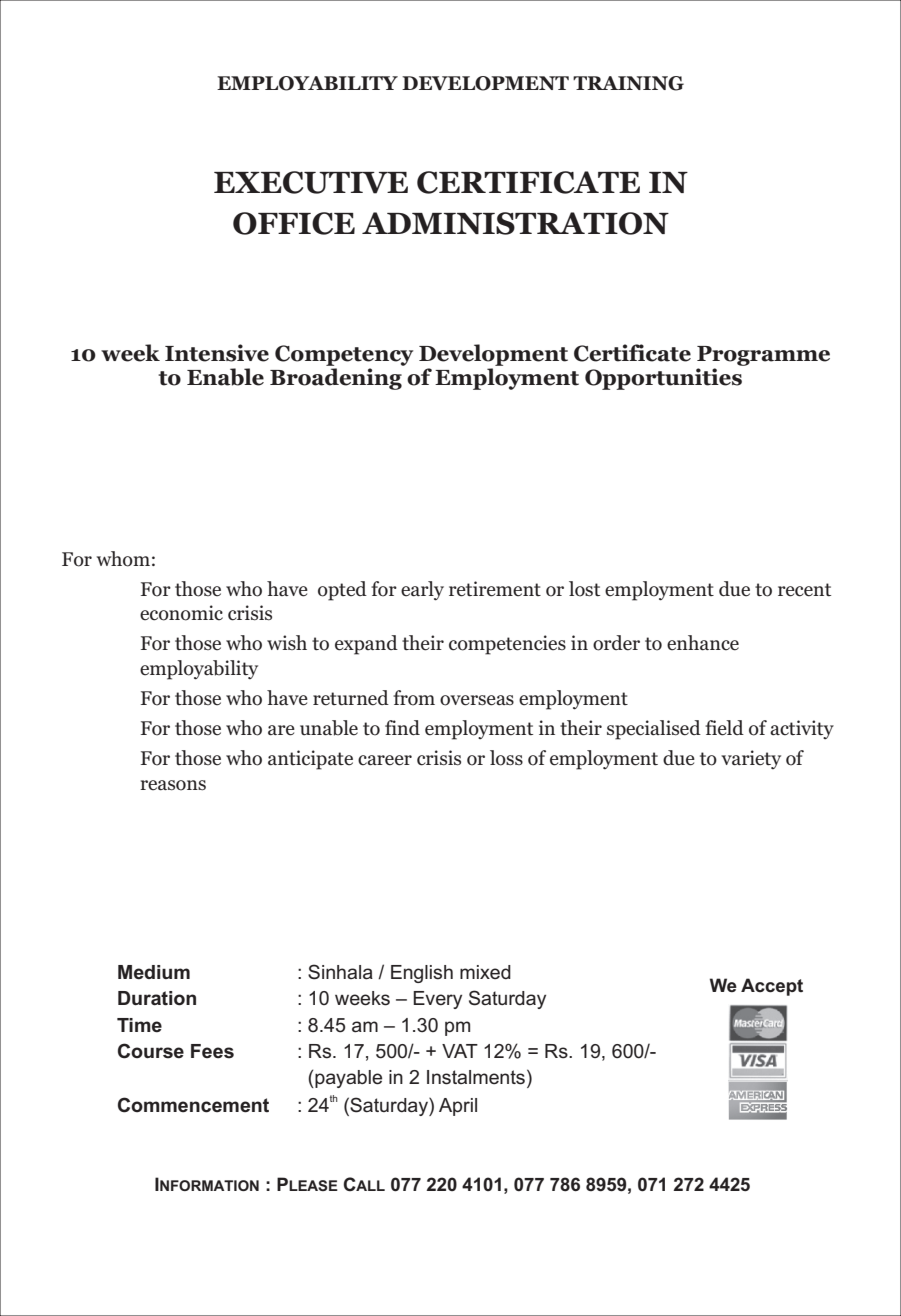 Image resolution: width=901 pixels, height=1316 pixels. Describe the element at coordinates (751, 759) in the image. I see `variety` at that location.
